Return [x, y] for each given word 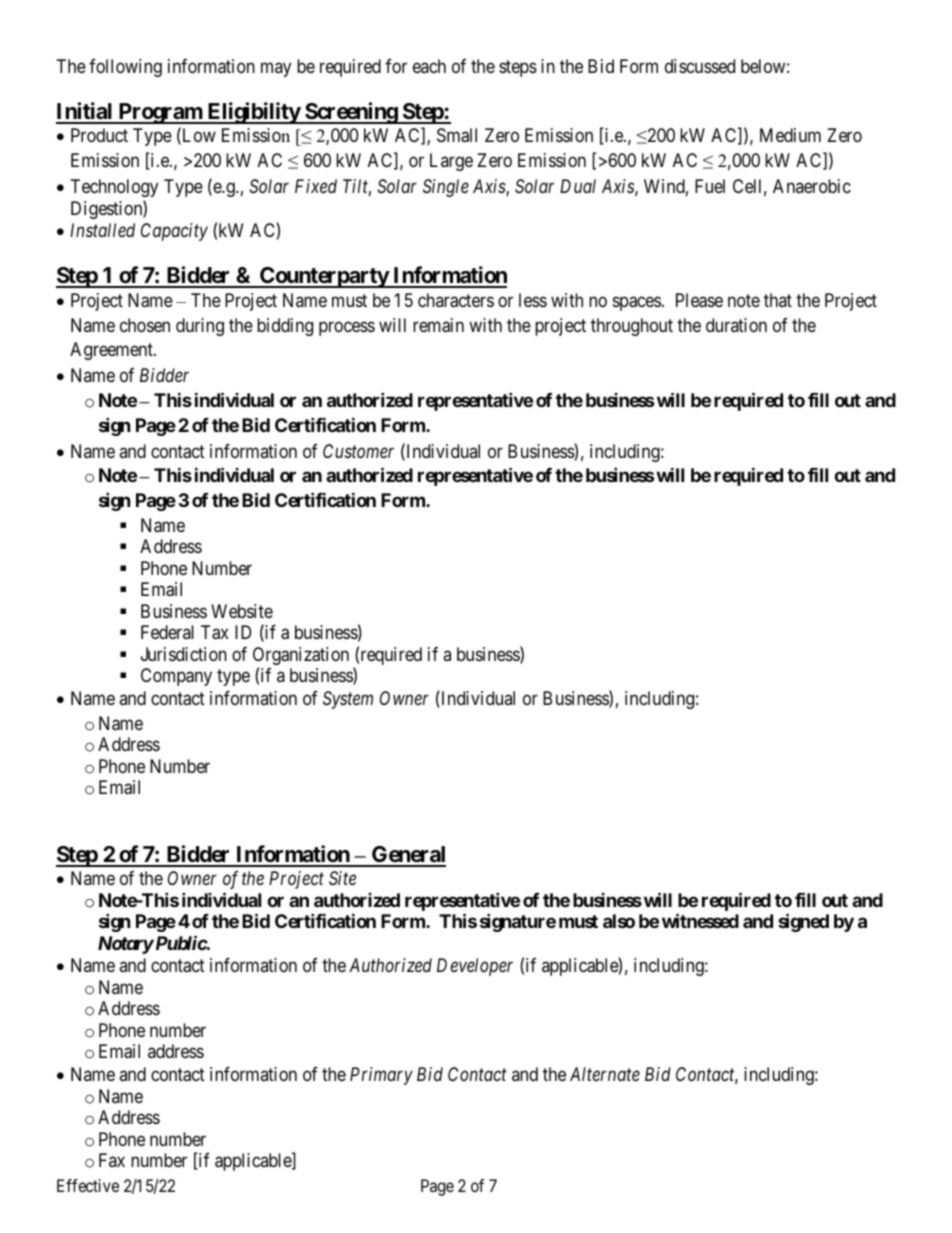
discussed [700, 66]
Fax [112, 1160]
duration [736, 325]
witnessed [700, 920]
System [348, 700]
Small [457, 135]
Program [160, 113]
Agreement [112, 351]
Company [176, 677]
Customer [358, 451]
